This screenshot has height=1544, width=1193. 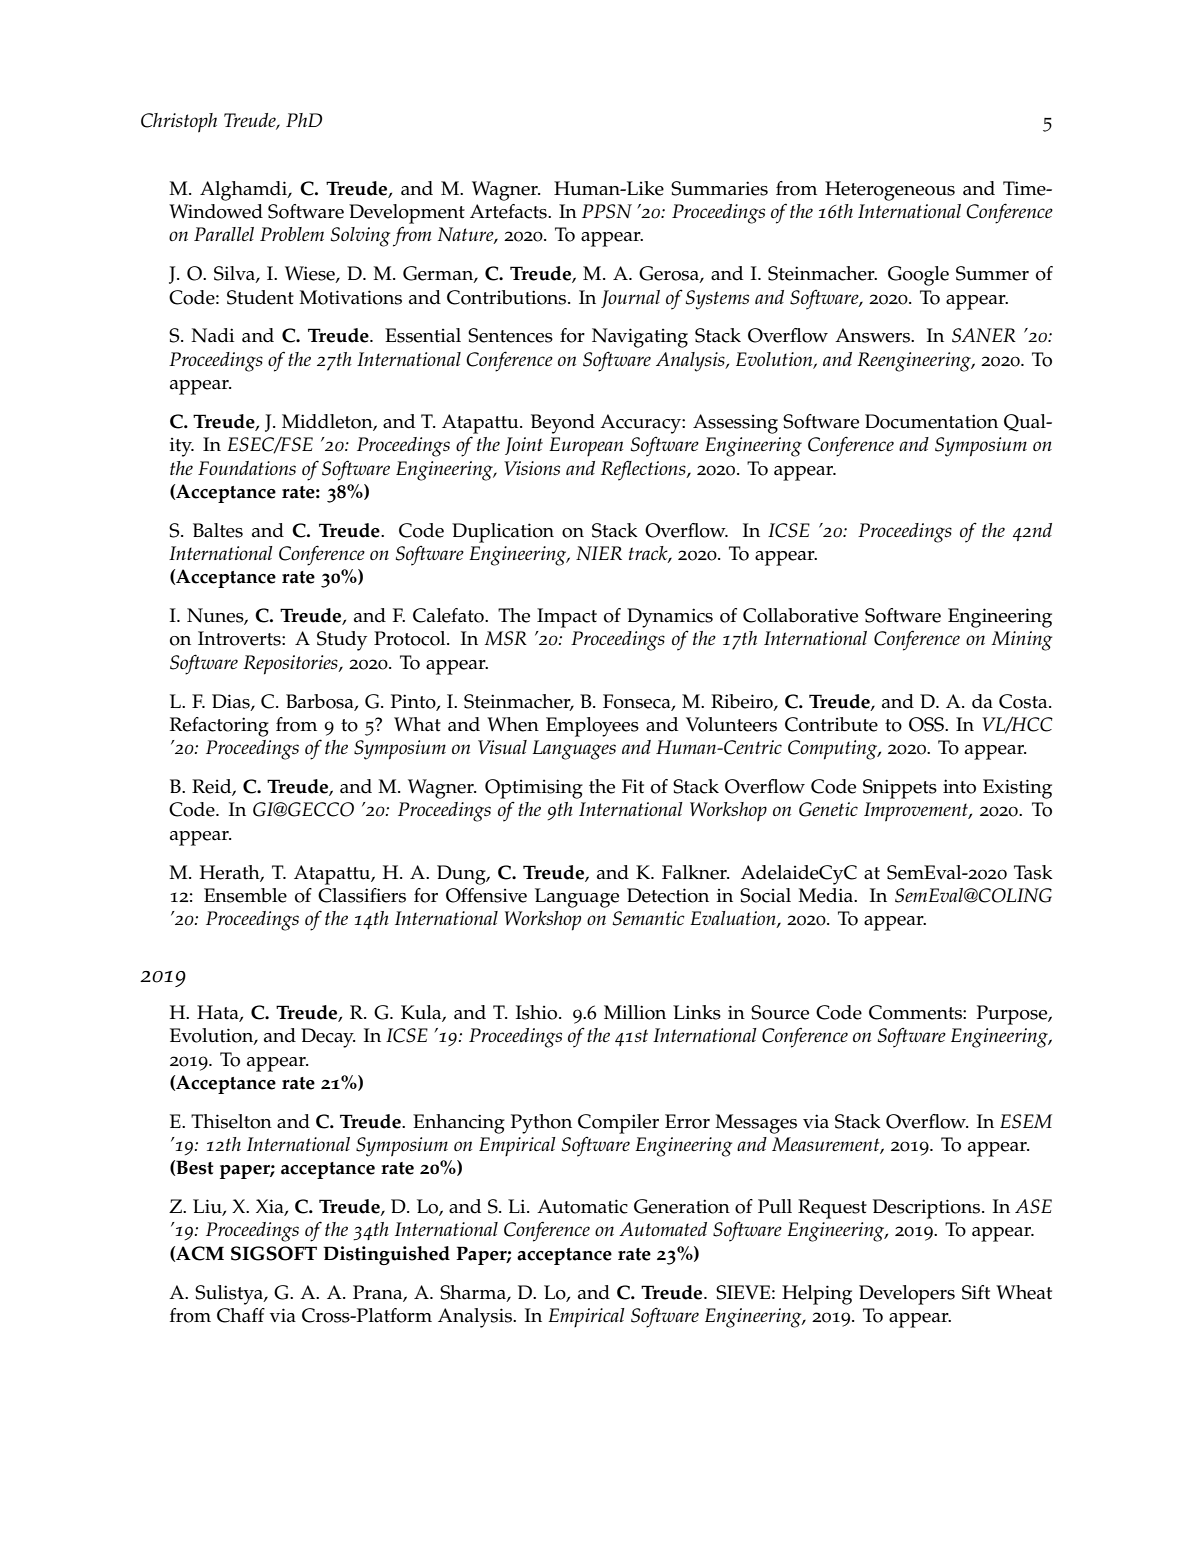 I want to click on Documentation, so click(x=931, y=421).
